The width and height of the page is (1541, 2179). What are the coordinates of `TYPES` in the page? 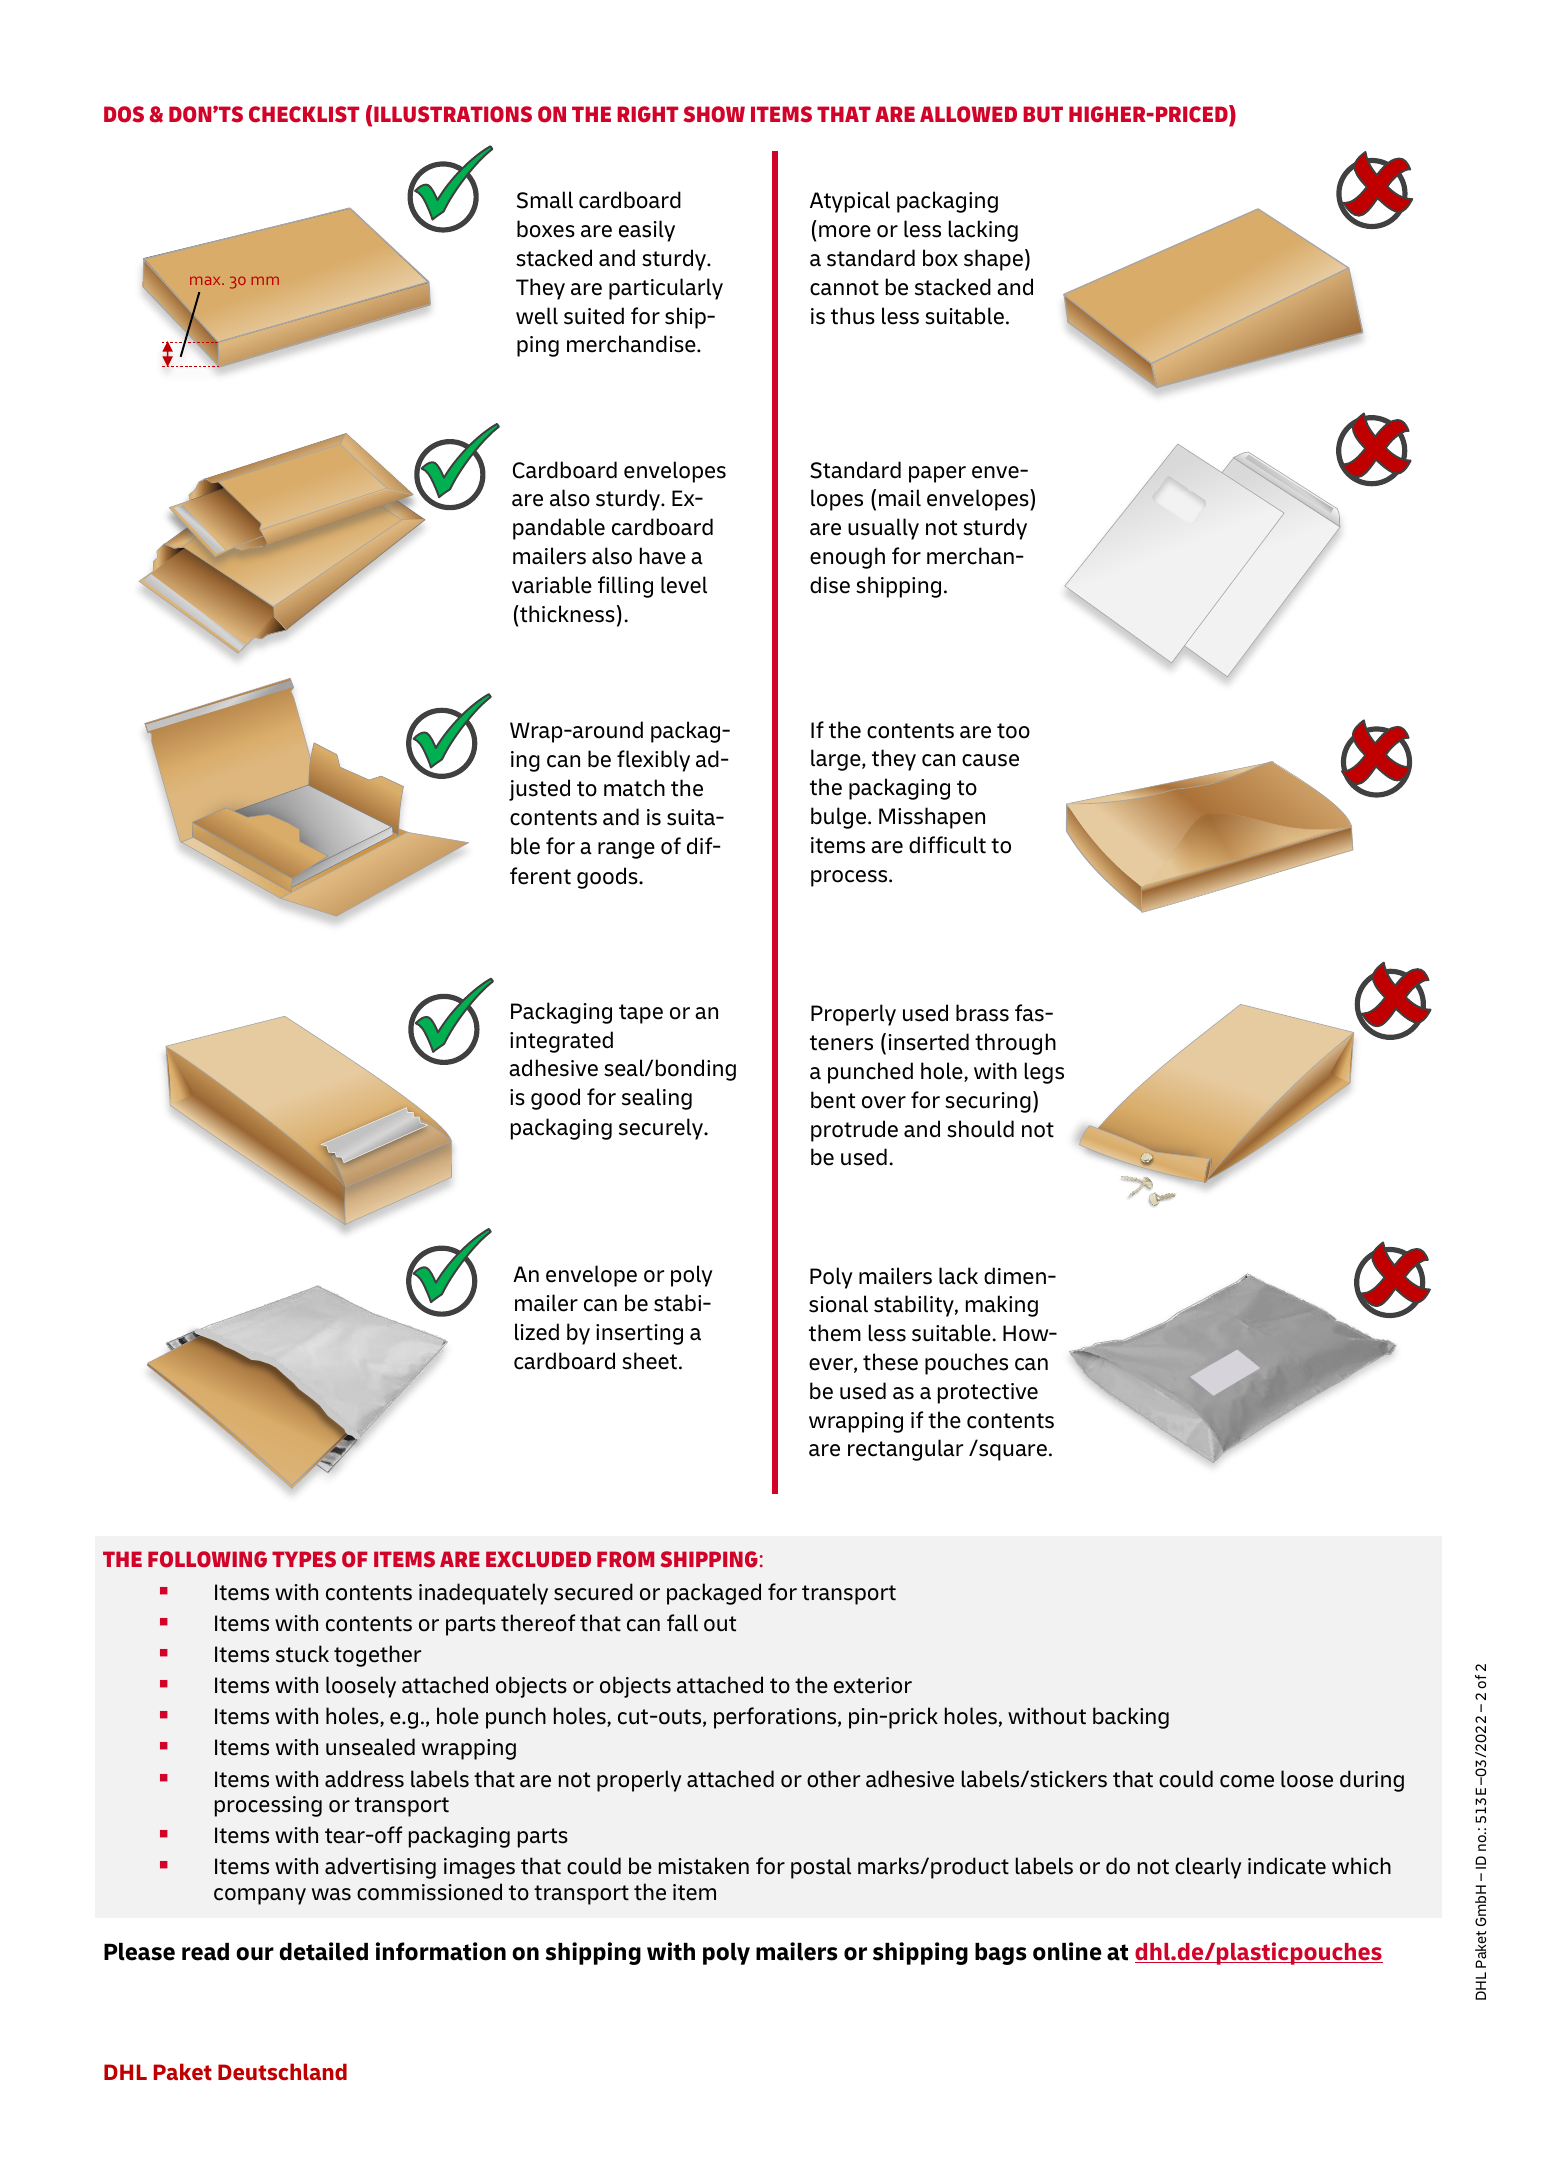 It's located at (304, 1559).
